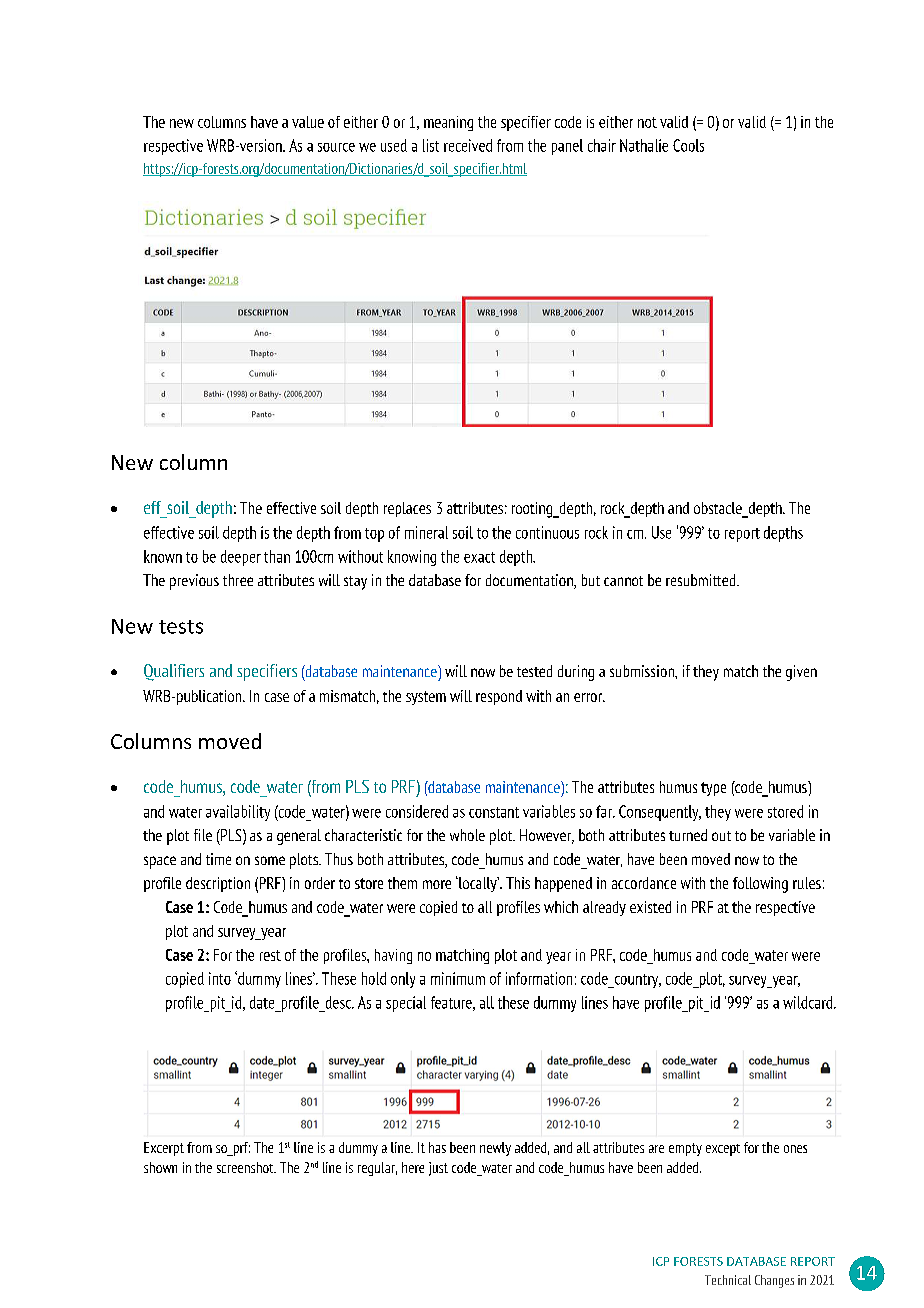 The width and height of the screenshot is (924, 1308). What do you see at coordinates (479, 557) in the screenshot?
I see `exact` at bounding box center [479, 557].
